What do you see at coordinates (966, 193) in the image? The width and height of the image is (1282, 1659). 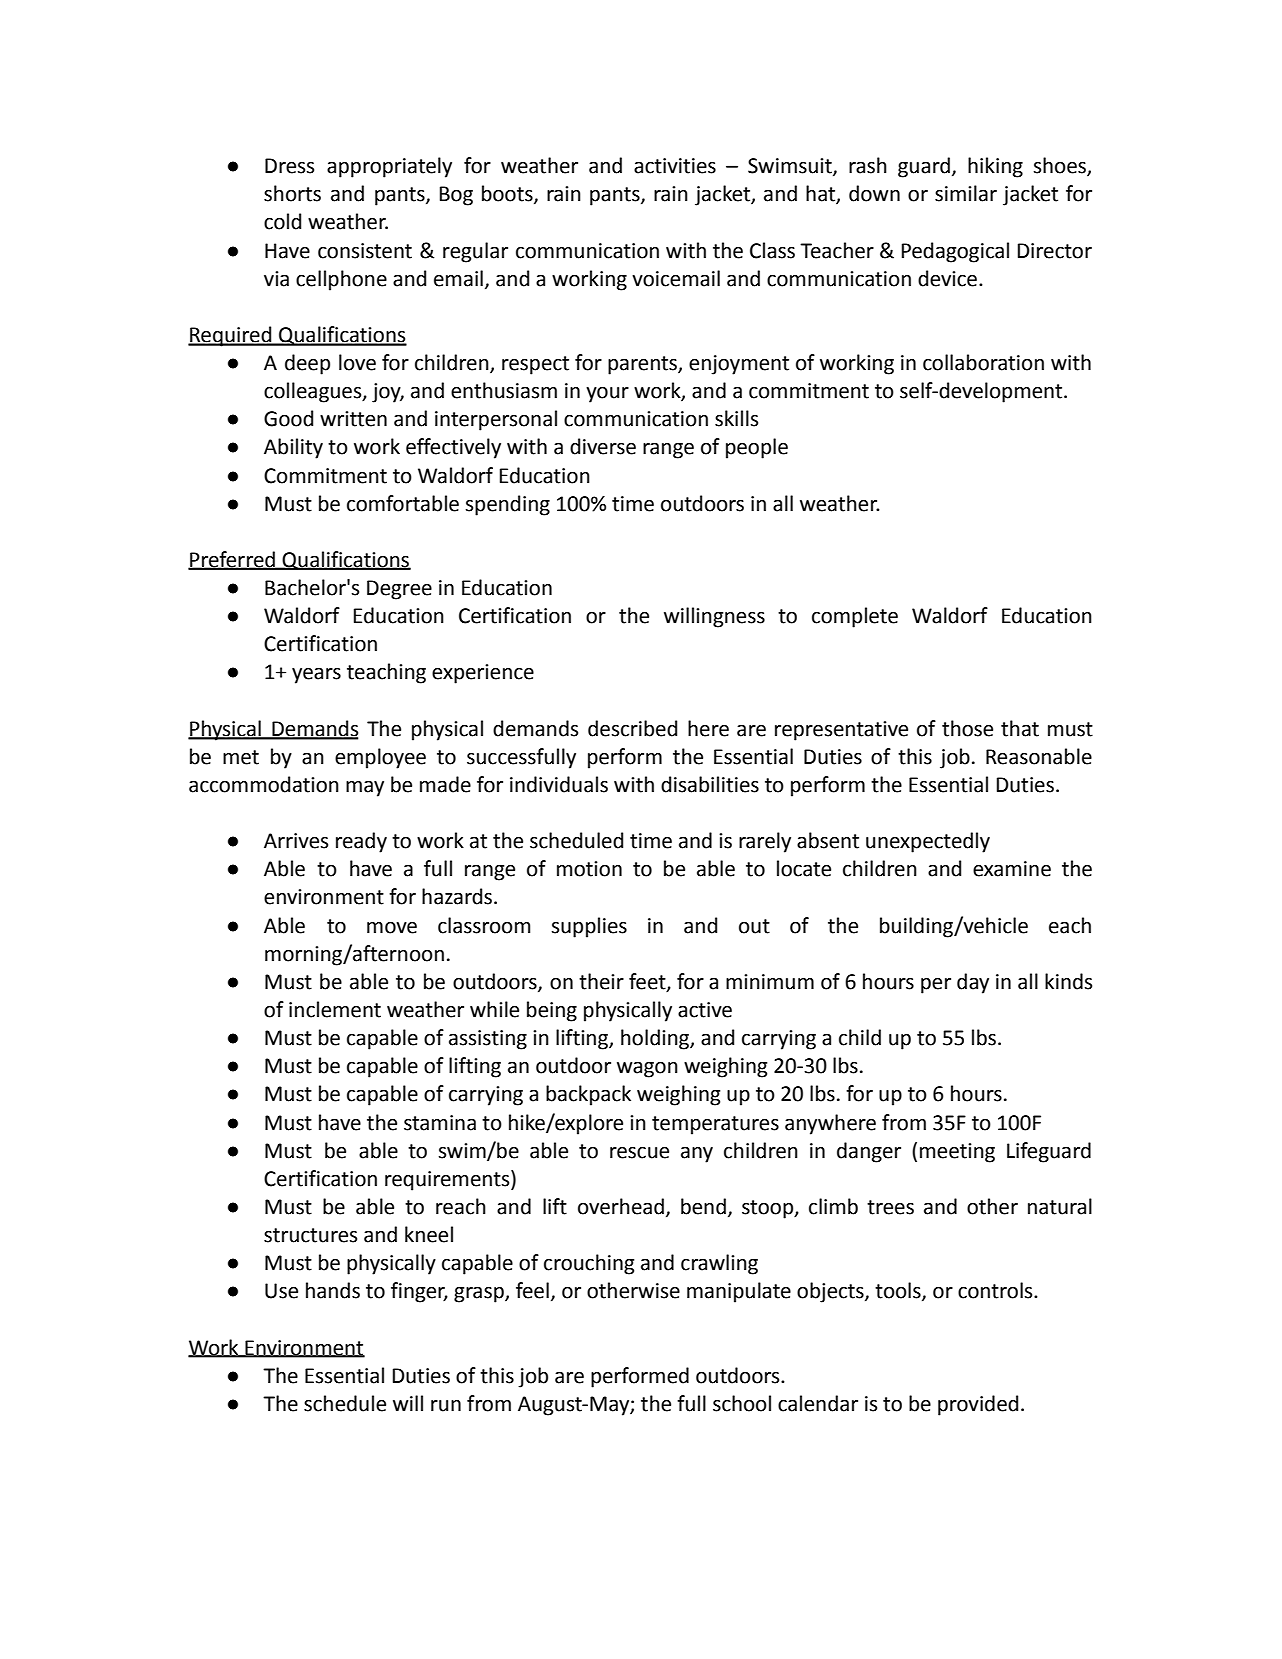 I see `similar` at bounding box center [966, 193].
